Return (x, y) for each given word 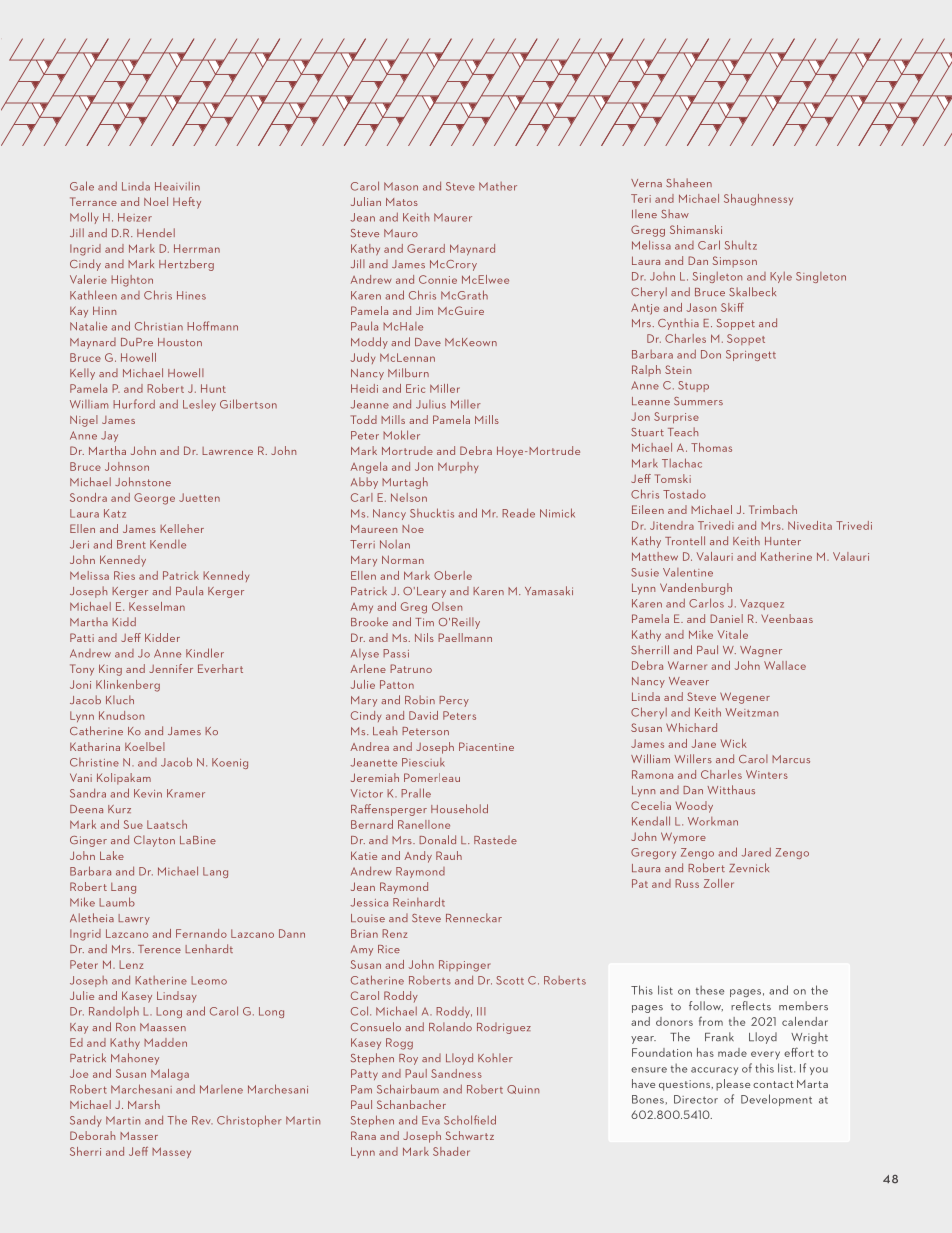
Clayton (154, 841)
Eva (431, 1120)
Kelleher (182, 528)
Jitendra (672, 525)
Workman (713, 821)
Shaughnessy (758, 200)
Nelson (409, 497)
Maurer (453, 217)
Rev (202, 1120)
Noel (156, 201)
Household (459, 808)
